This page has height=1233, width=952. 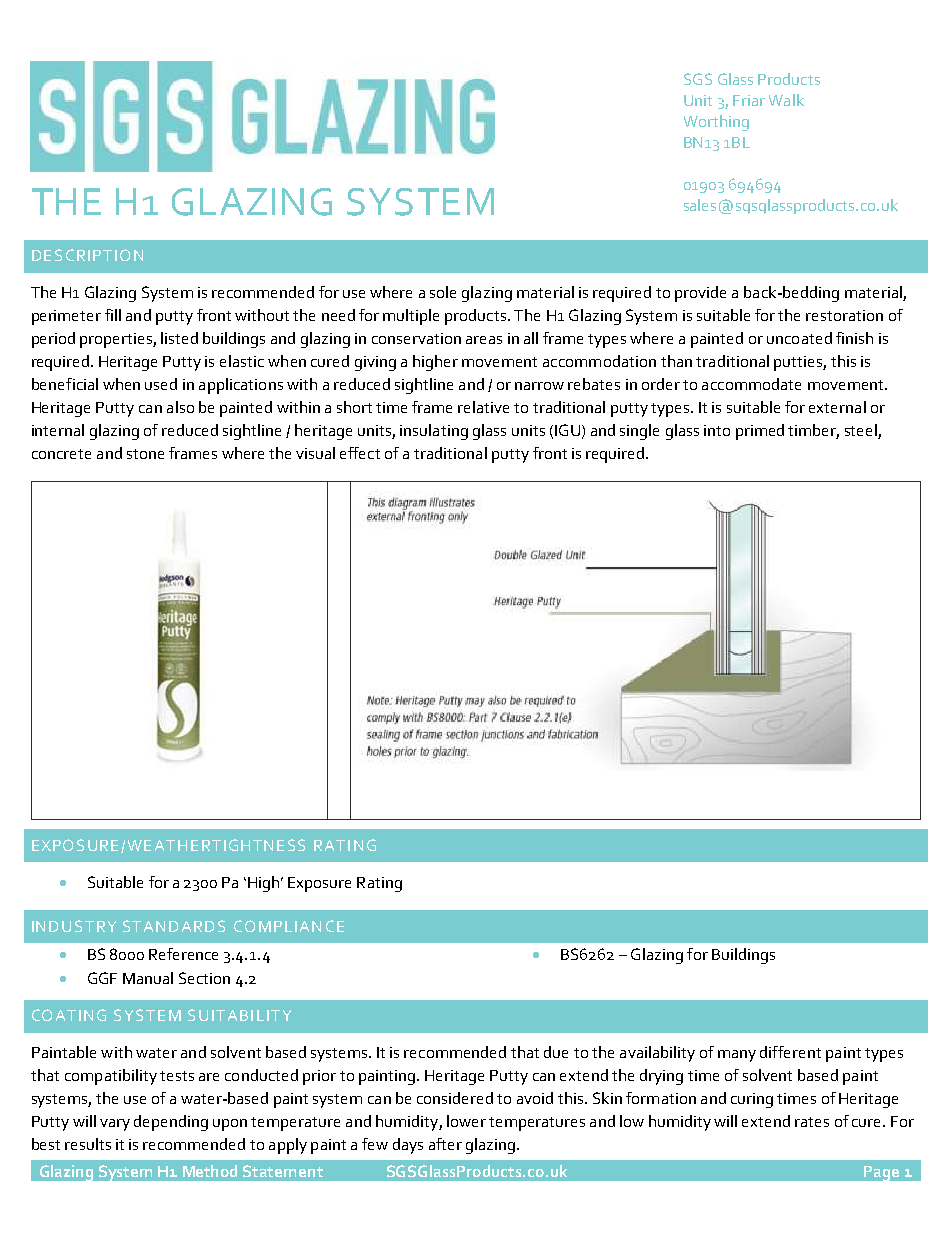 What do you see at coordinates (289, 926) in the page?
I see `COMPLIANCE` at bounding box center [289, 926].
